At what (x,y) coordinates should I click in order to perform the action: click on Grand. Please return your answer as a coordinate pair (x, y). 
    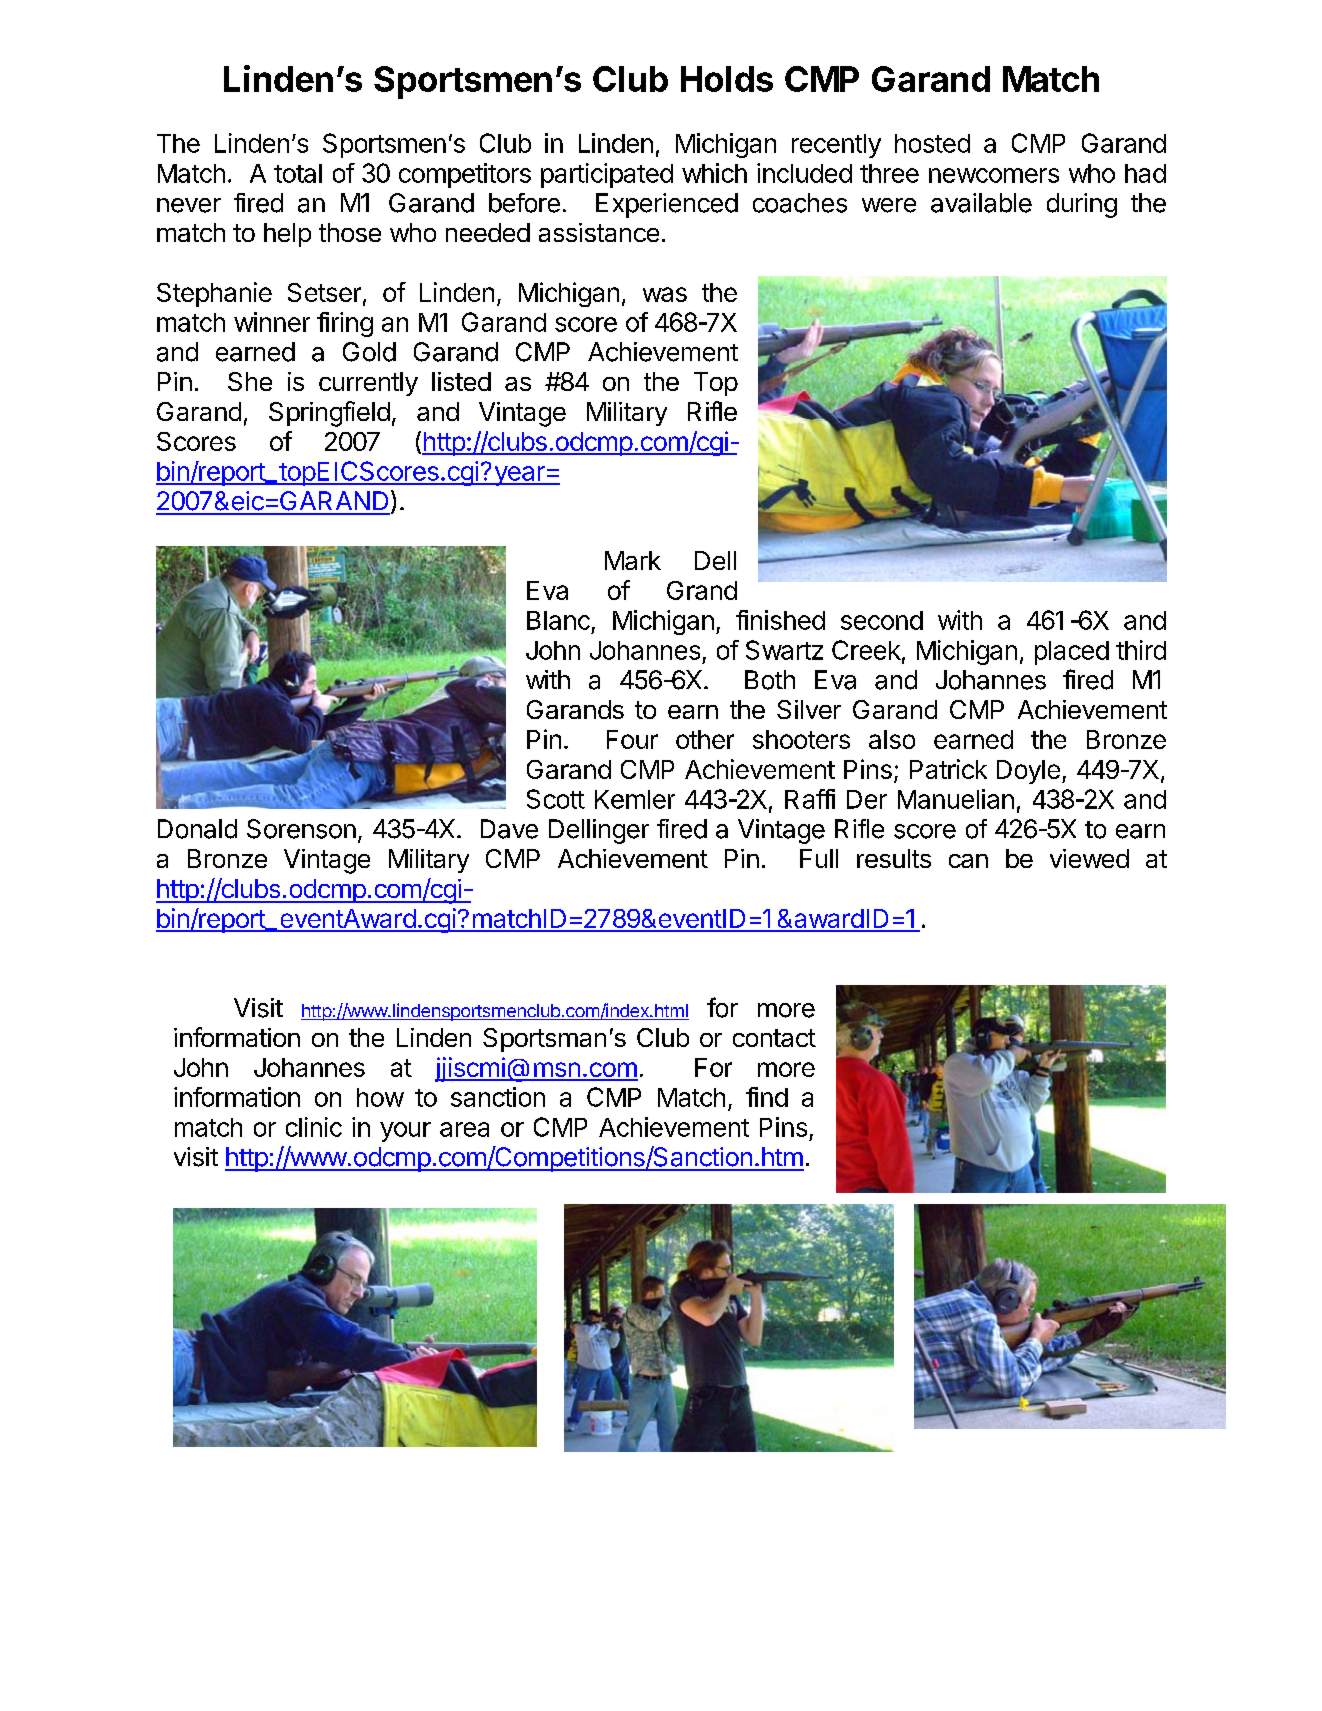
    Looking at the image, I should click on (702, 590).
